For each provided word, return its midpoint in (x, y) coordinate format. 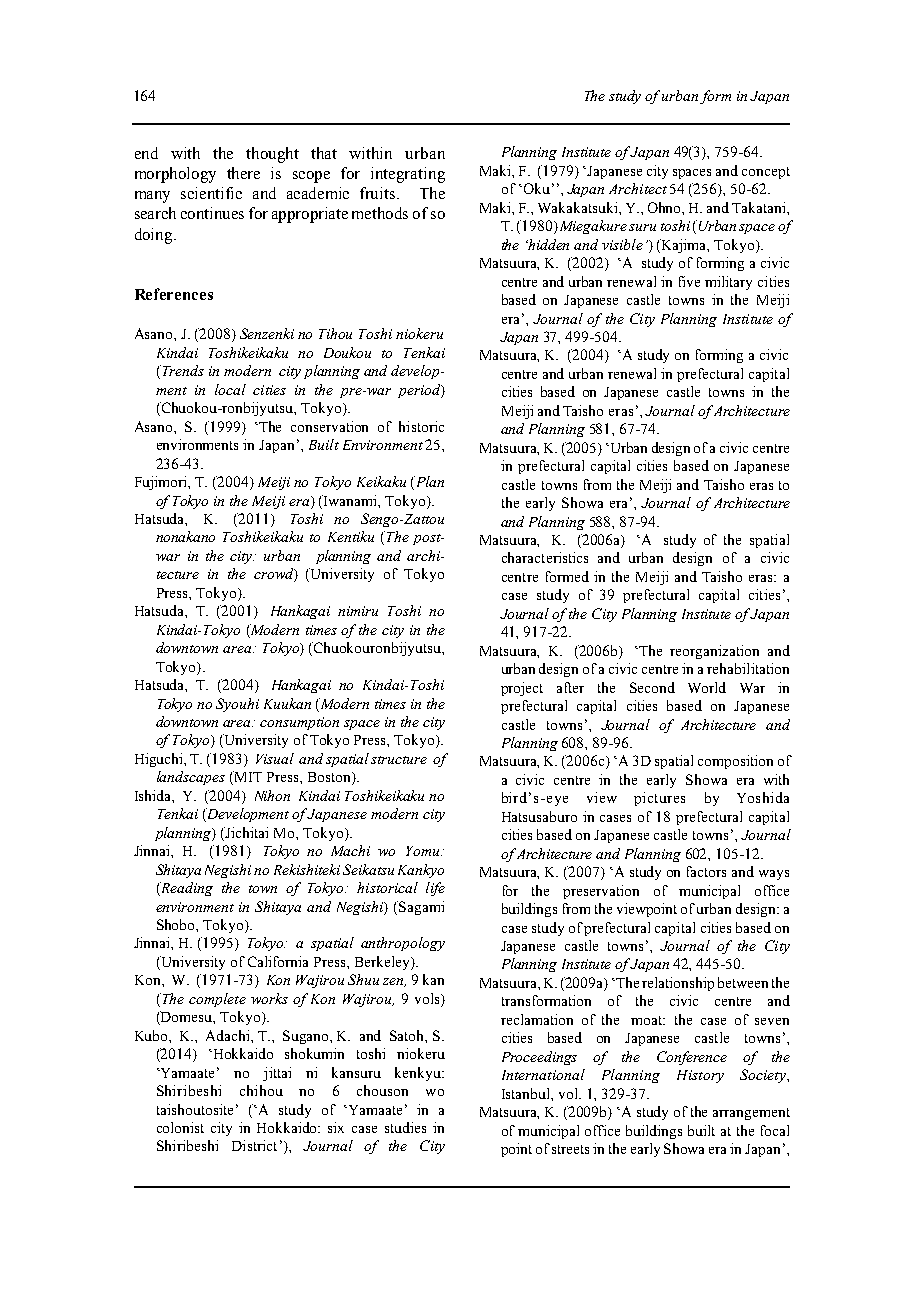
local (230, 389)
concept (766, 173)
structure (399, 760)
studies (405, 1127)
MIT (247, 778)
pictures (659, 799)
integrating (408, 175)
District (254, 1145)
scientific (211, 193)
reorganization (714, 652)
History (700, 1076)
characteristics (545, 557)
